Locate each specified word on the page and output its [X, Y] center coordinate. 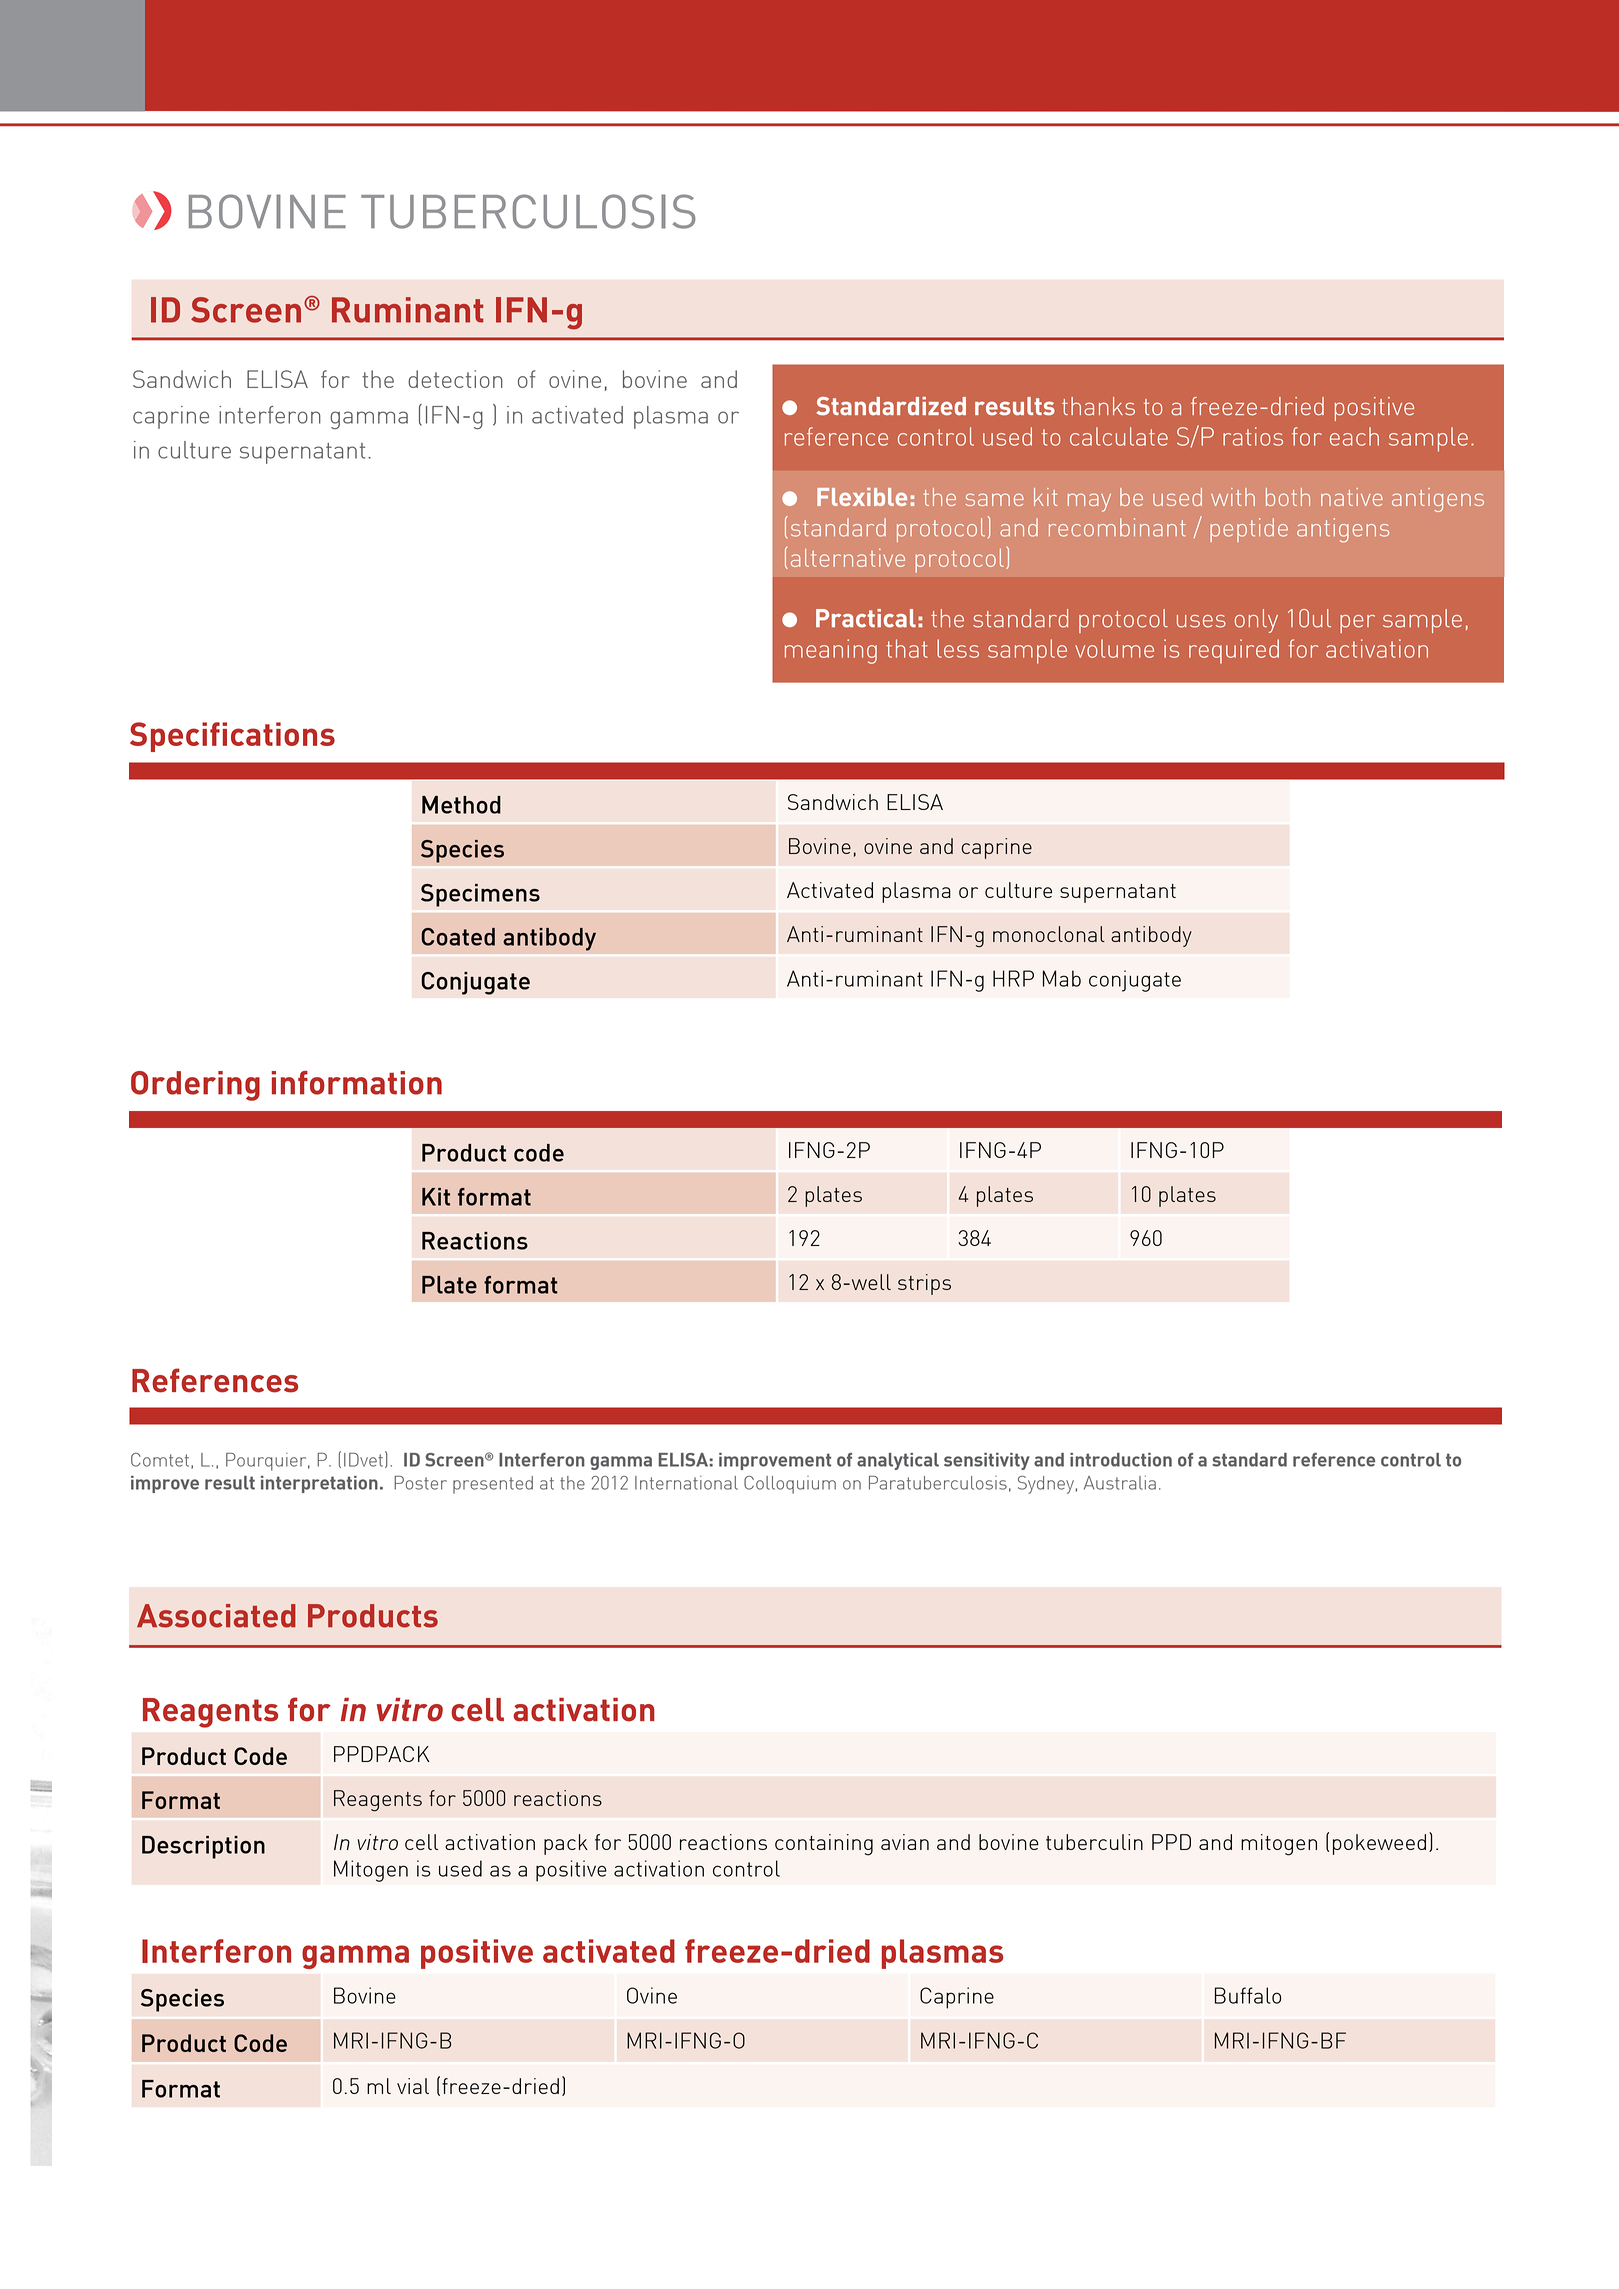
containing [824, 1845]
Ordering [195, 1086]
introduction [1121, 1460]
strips [924, 1284]
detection [455, 379]
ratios [1253, 436]
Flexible [862, 497]
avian [905, 1842]
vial [413, 2086]
